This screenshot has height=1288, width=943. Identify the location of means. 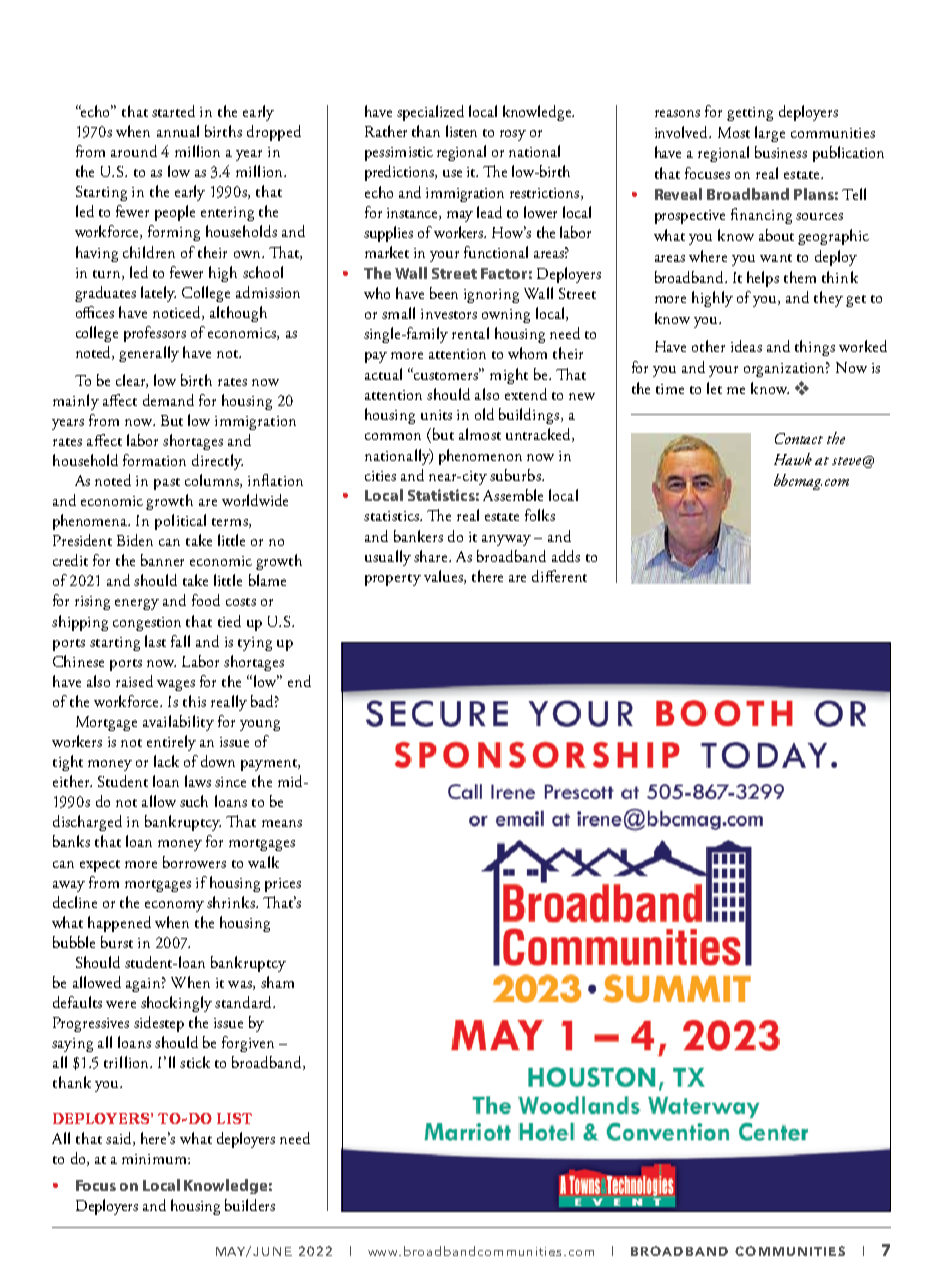
(282, 823).
